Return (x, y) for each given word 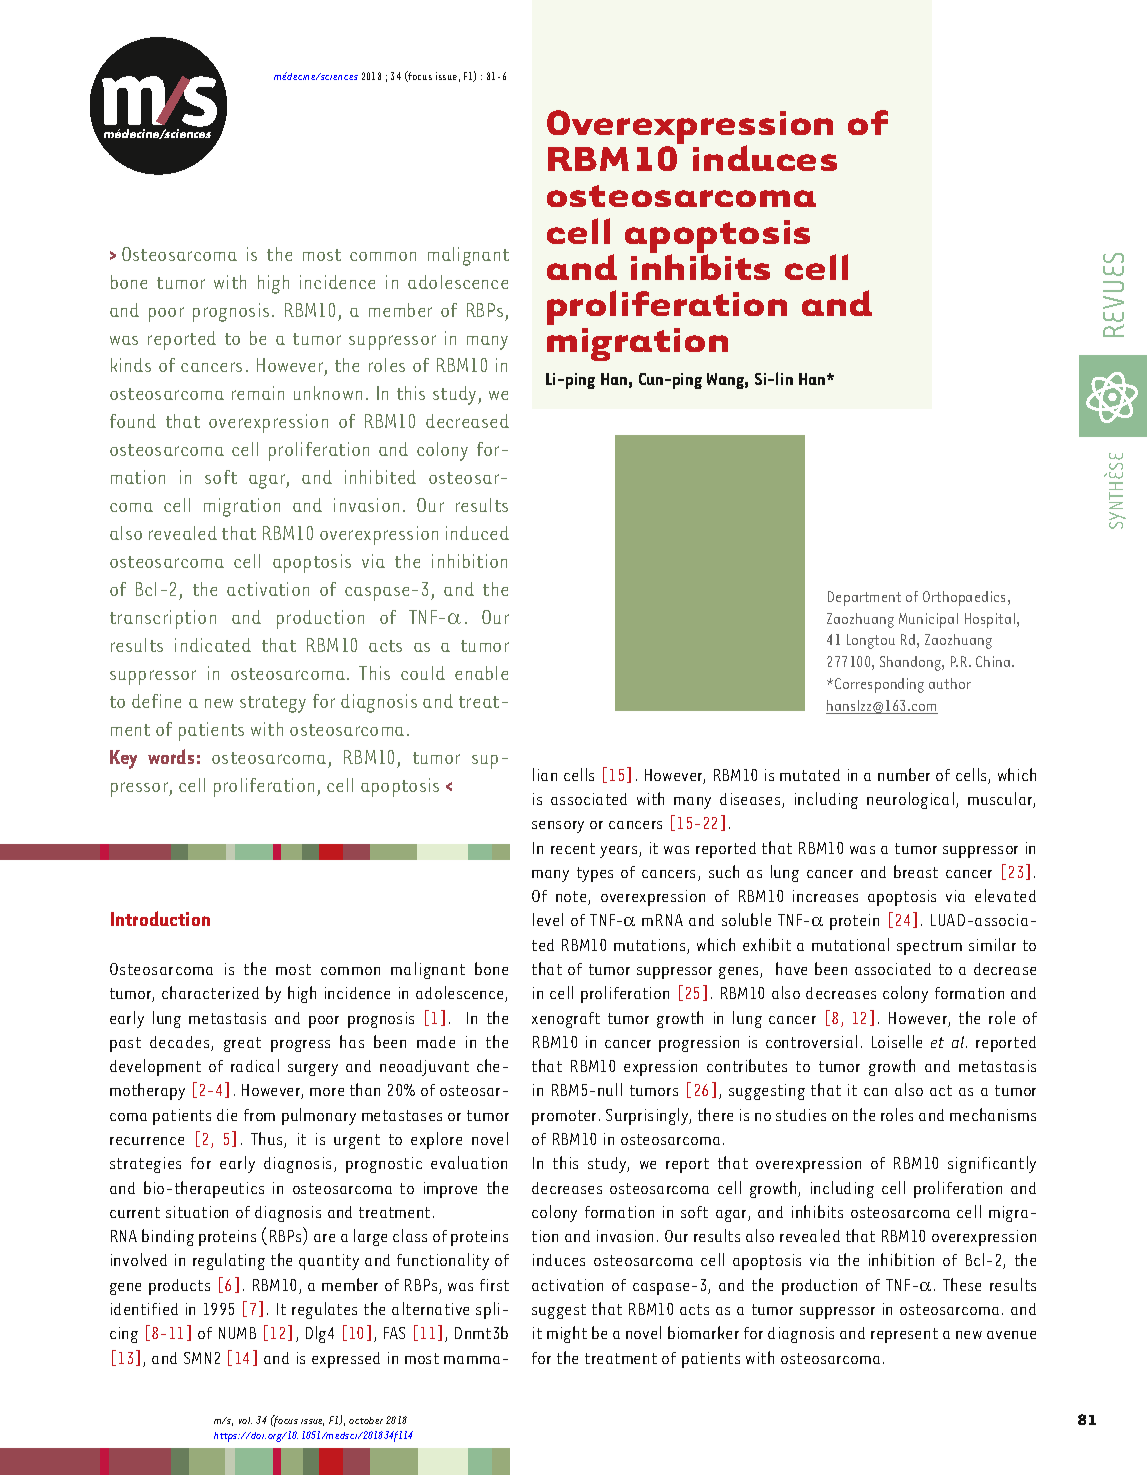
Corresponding (879, 685)
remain (258, 393)
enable (481, 673)
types (595, 874)
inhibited (380, 477)
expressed (346, 1360)
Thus (268, 1140)
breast (916, 871)
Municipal (928, 620)
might (567, 1334)
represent (904, 1335)
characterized (210, 992)
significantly (992, 1164)
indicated (213, 645)
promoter (566, 1117)
